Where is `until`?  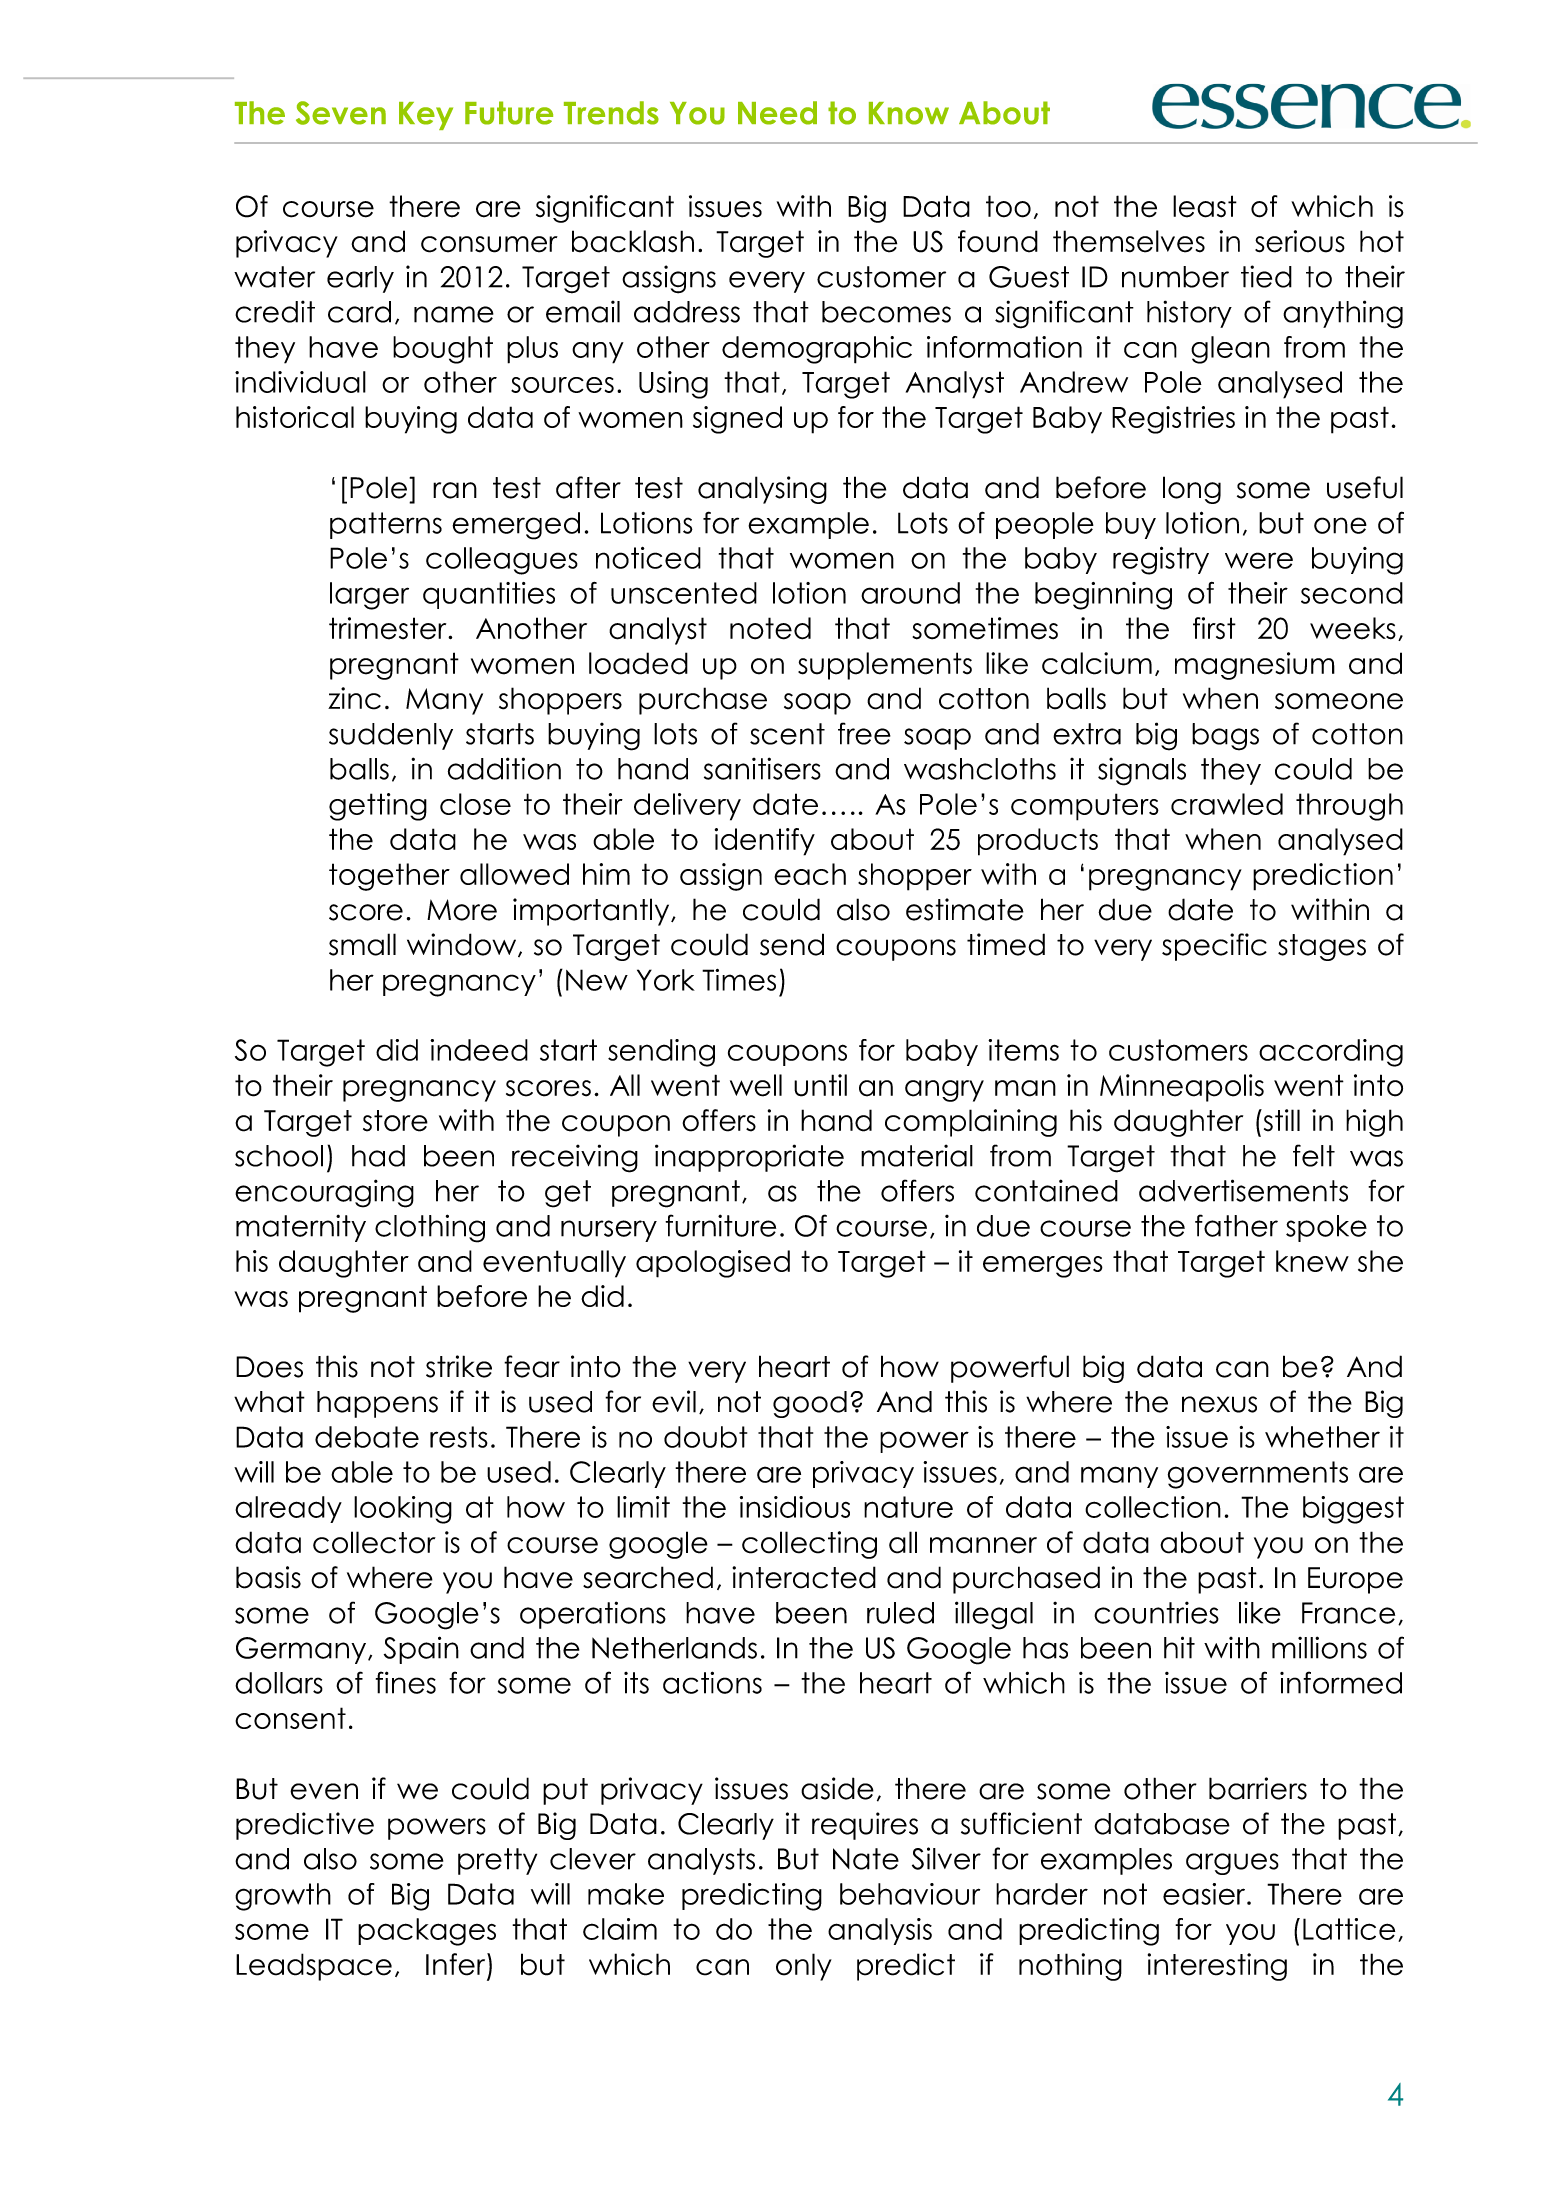 until is located at coordinates (820, 1085).
